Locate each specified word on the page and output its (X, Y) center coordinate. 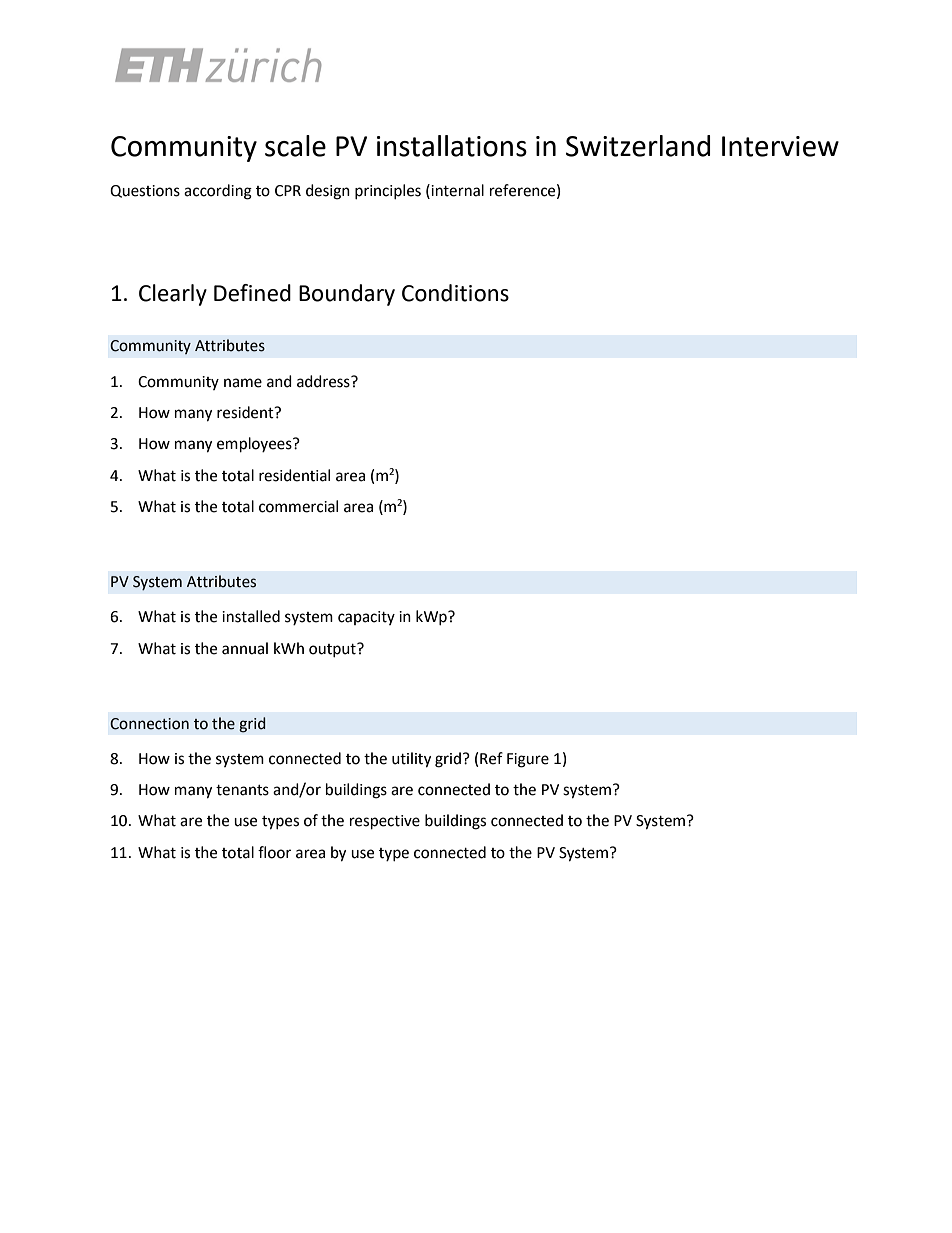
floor (274, 852)
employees (255, 445)
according (218, 192)
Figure (528, 760)
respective (385, 822)
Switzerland (638, 146)
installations (452, 146)
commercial (298, 506)
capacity (366, 618)
